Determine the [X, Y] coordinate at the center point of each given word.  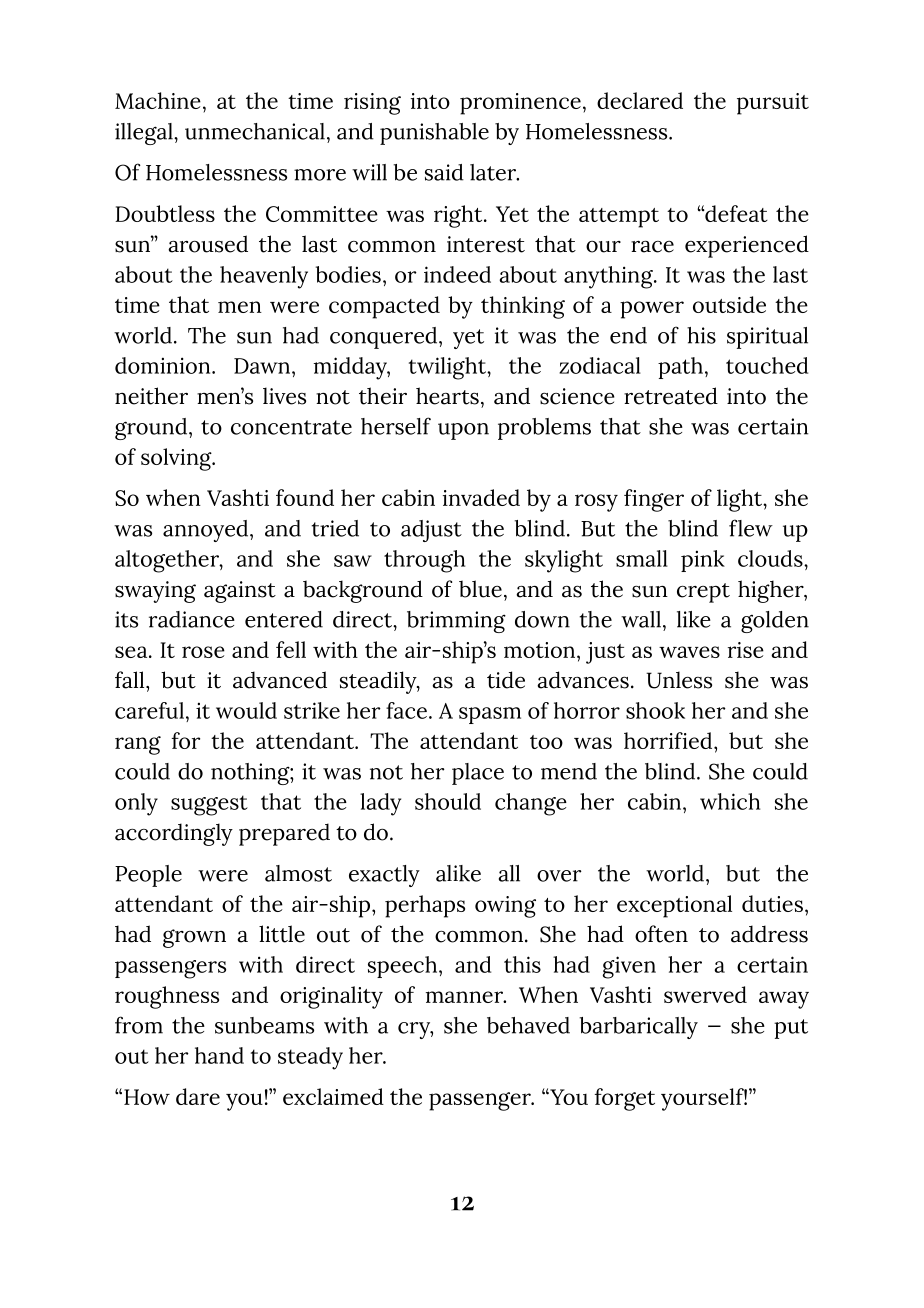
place [478, 774]
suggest [209, 805]
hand [219, 1055]
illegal [145, 134]
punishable [434, 134]
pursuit [773, 104]
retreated [671, 396]
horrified [669, 740]
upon [463, 431]
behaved [528, 1025]
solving [177, 459]
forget [625, 1099]
